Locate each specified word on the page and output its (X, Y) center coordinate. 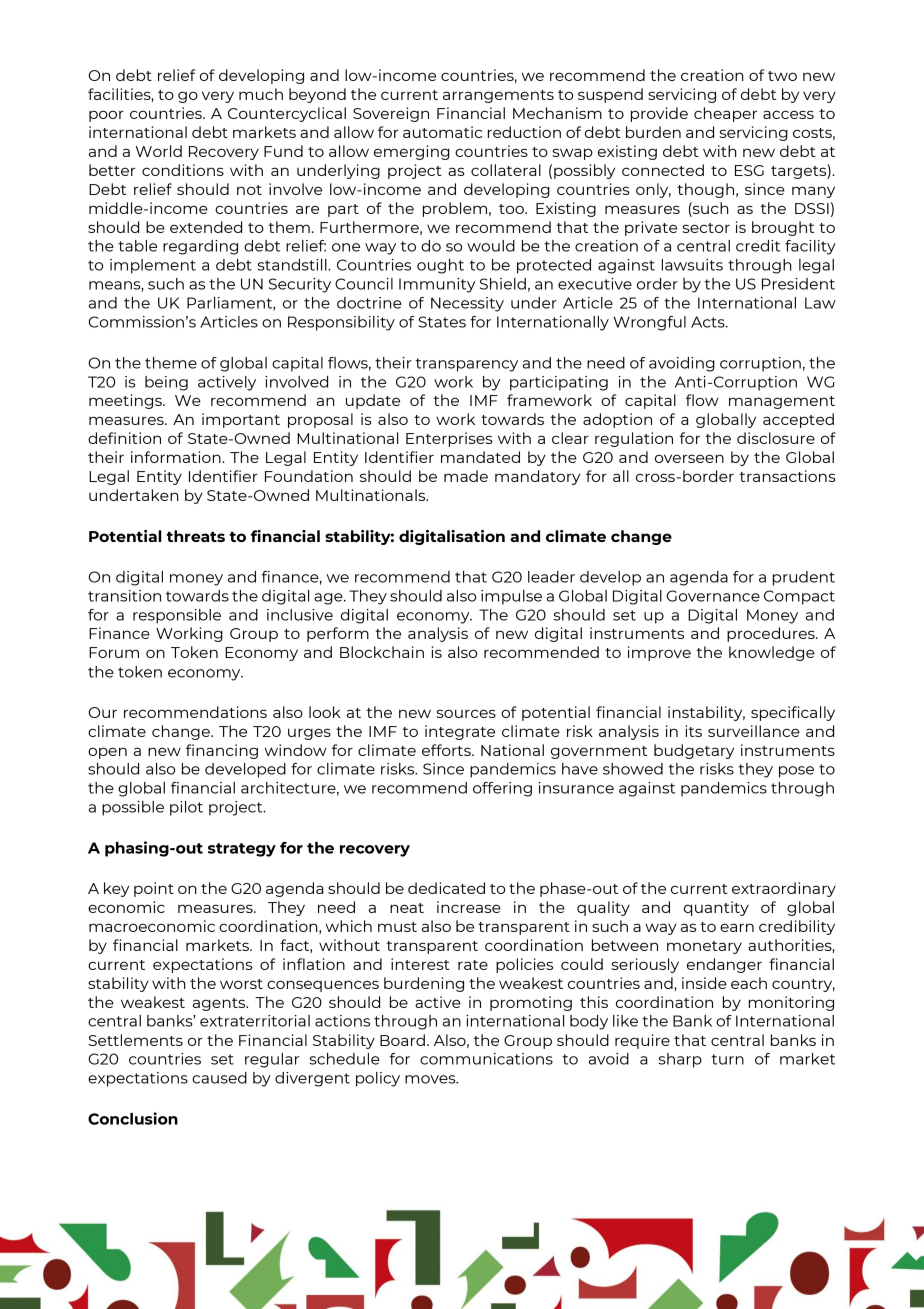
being (166, 383)
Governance (713, 596)
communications (486, 1059)
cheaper (725, 114)
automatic (442, 132)
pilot (186, 808)
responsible (177, 616)
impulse (511, 597)
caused (219, 1078)
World (159, 151)
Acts (709, 322)
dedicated (446, 888)
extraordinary (784, 889)
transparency (467, 365)
